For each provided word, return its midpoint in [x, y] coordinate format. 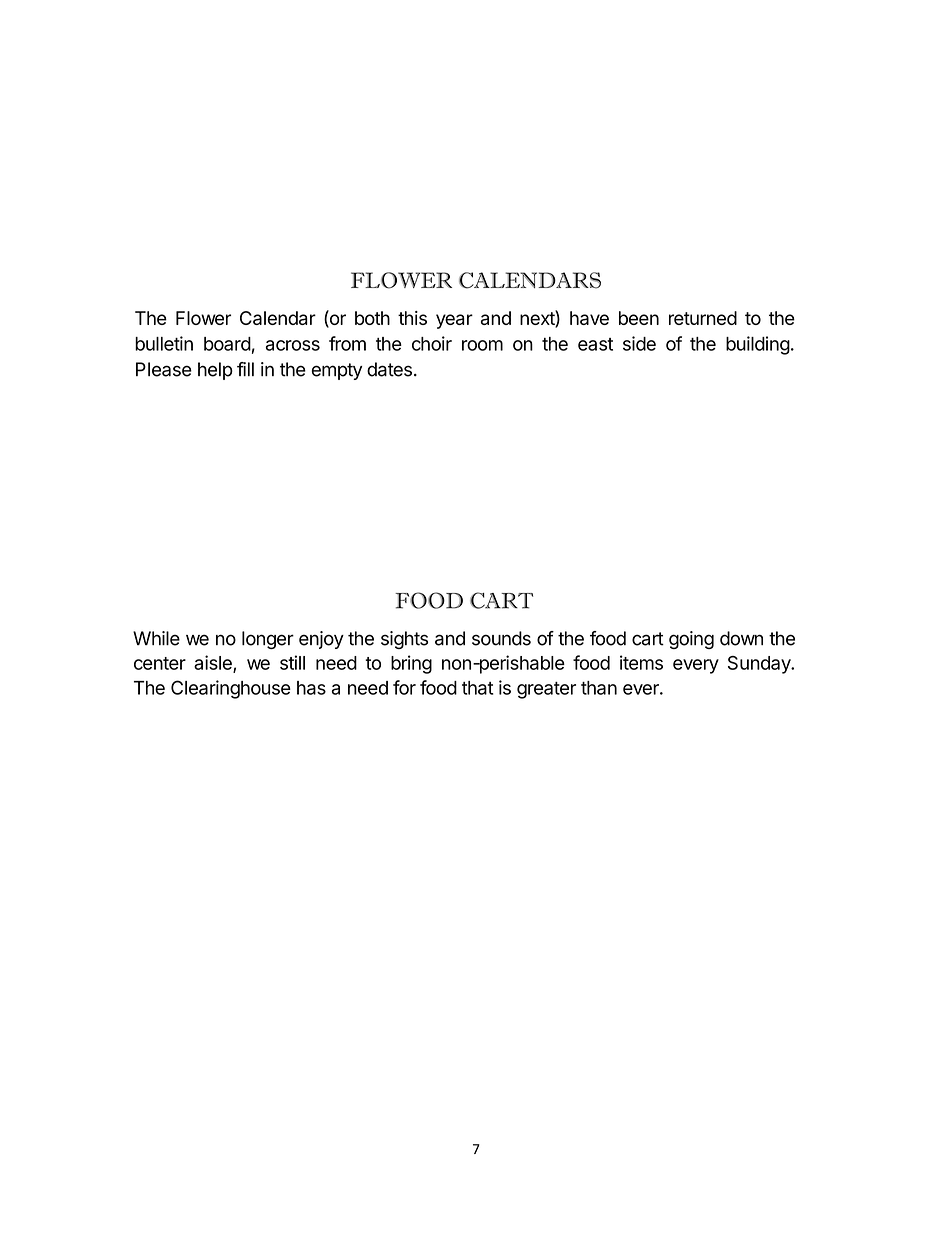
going [691, 640]
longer [268, 640]
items [641, 662]
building [758, 345]
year [454, 321]
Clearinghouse [231, 689]
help [215, 371]
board [227, 344]
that [478, 688]
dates [389, 369]
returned [703, 318]
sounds [501, 638]
